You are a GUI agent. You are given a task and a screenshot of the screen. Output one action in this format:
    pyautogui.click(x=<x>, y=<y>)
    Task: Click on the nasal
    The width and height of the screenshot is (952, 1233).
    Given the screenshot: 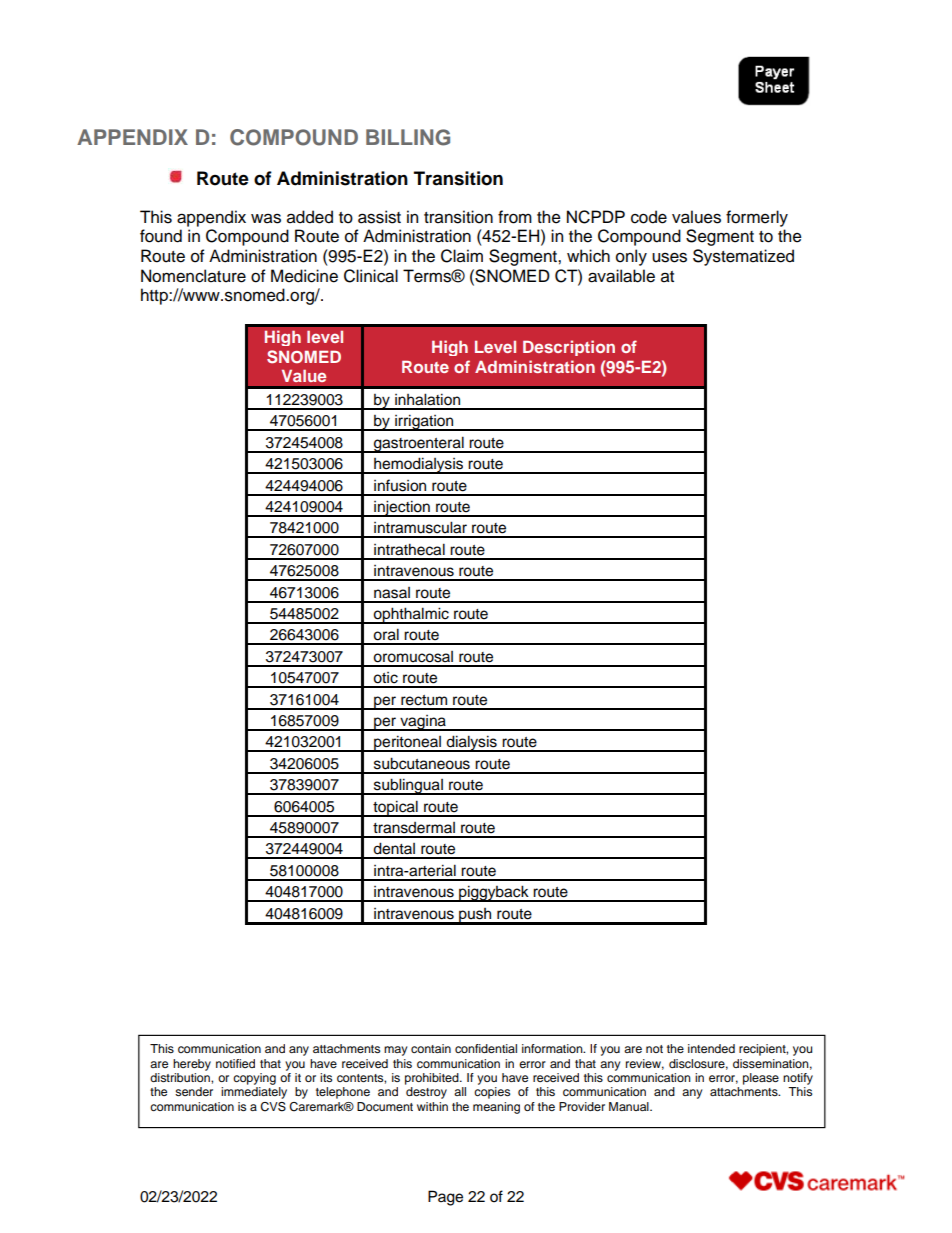 What is the action you would take?
    pyautogui.click(x=392, y=593)
